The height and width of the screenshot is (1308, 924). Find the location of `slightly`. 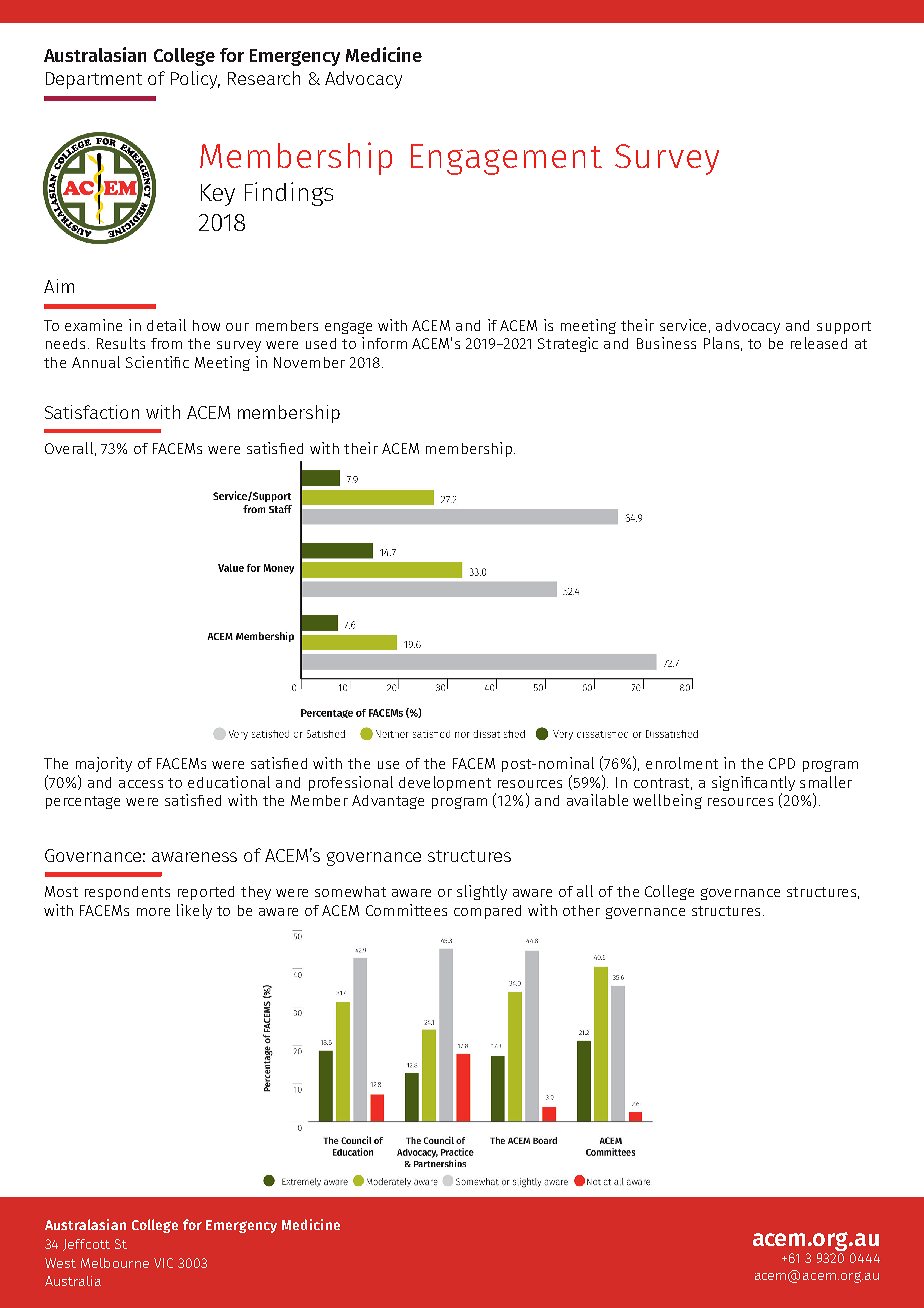

slightly is located at coordinates (482, 892).
